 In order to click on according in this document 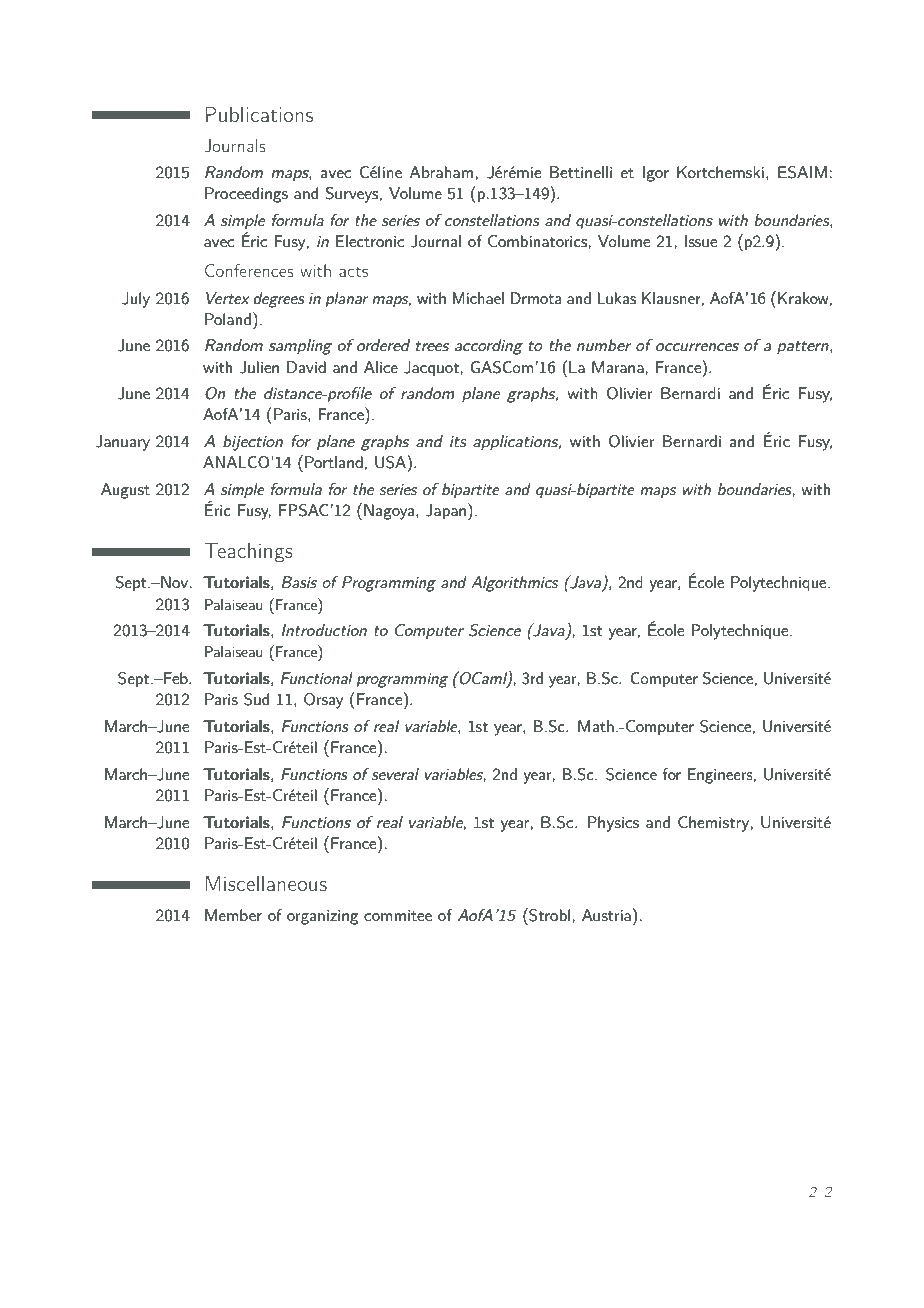, I will do `click(489, 347)`.
